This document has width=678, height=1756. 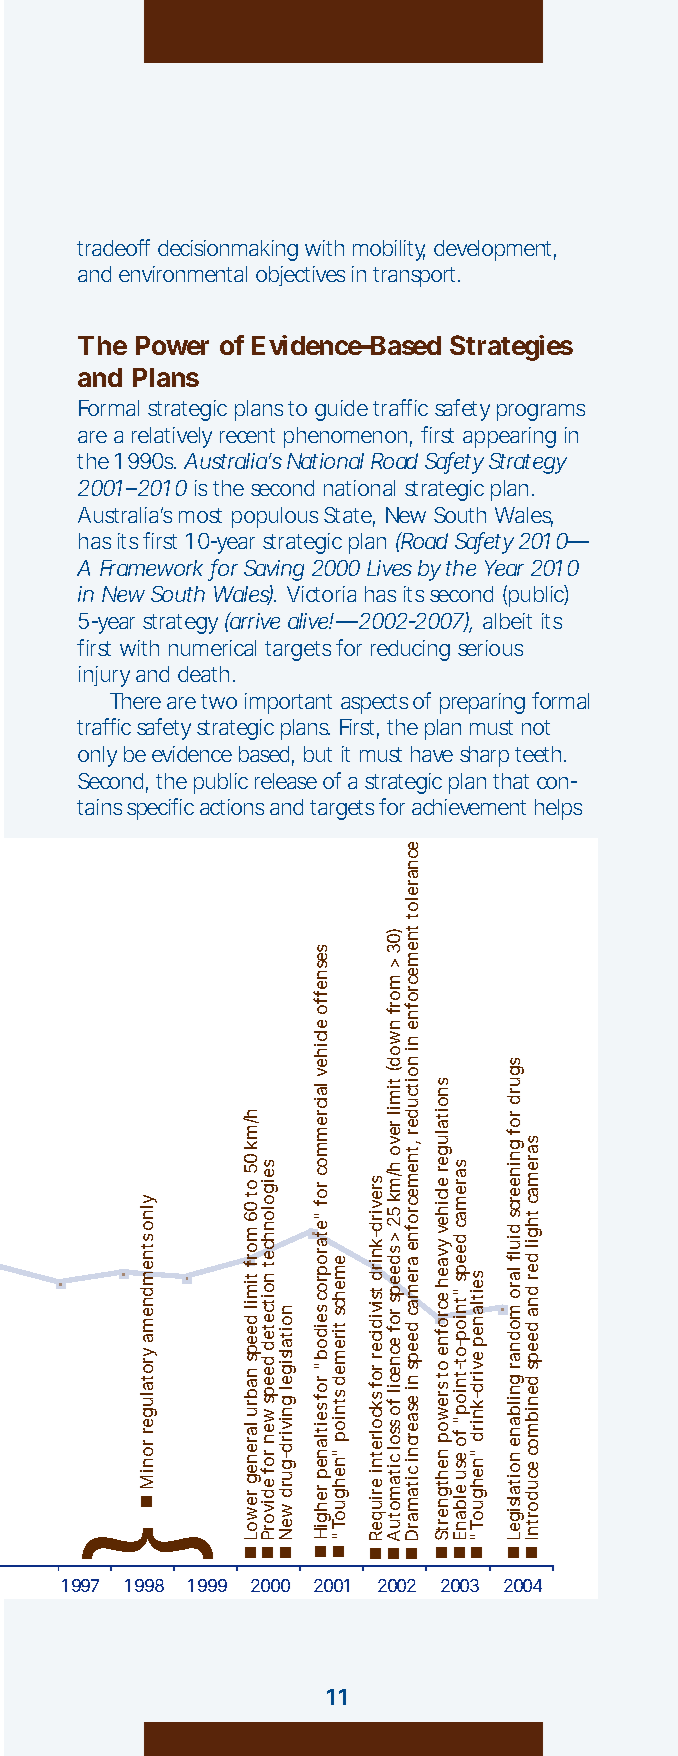 I want to click on albeit, so click(x=507, y=621).
